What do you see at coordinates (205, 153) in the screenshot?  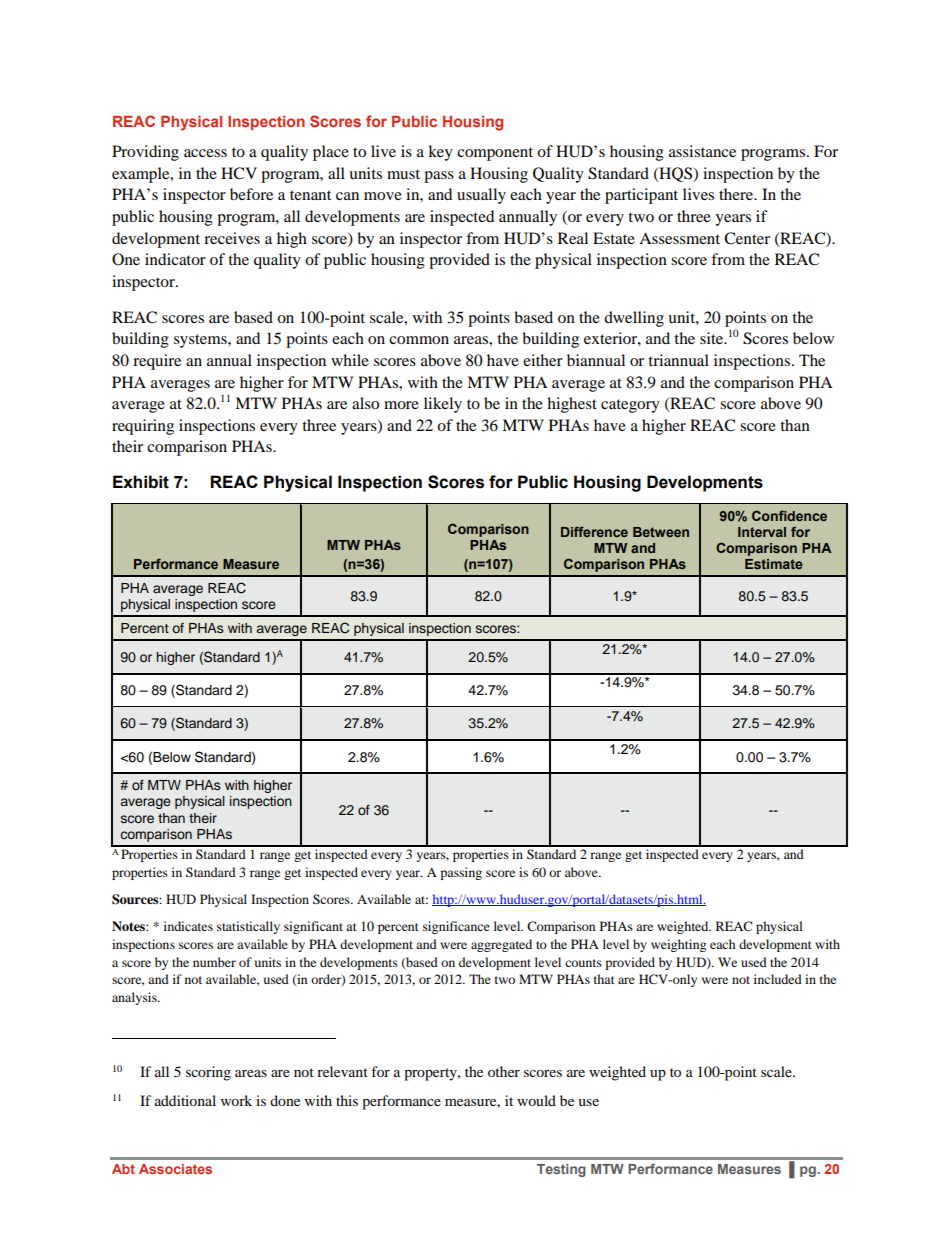 I see `access` at bounding box center [205, 153].
